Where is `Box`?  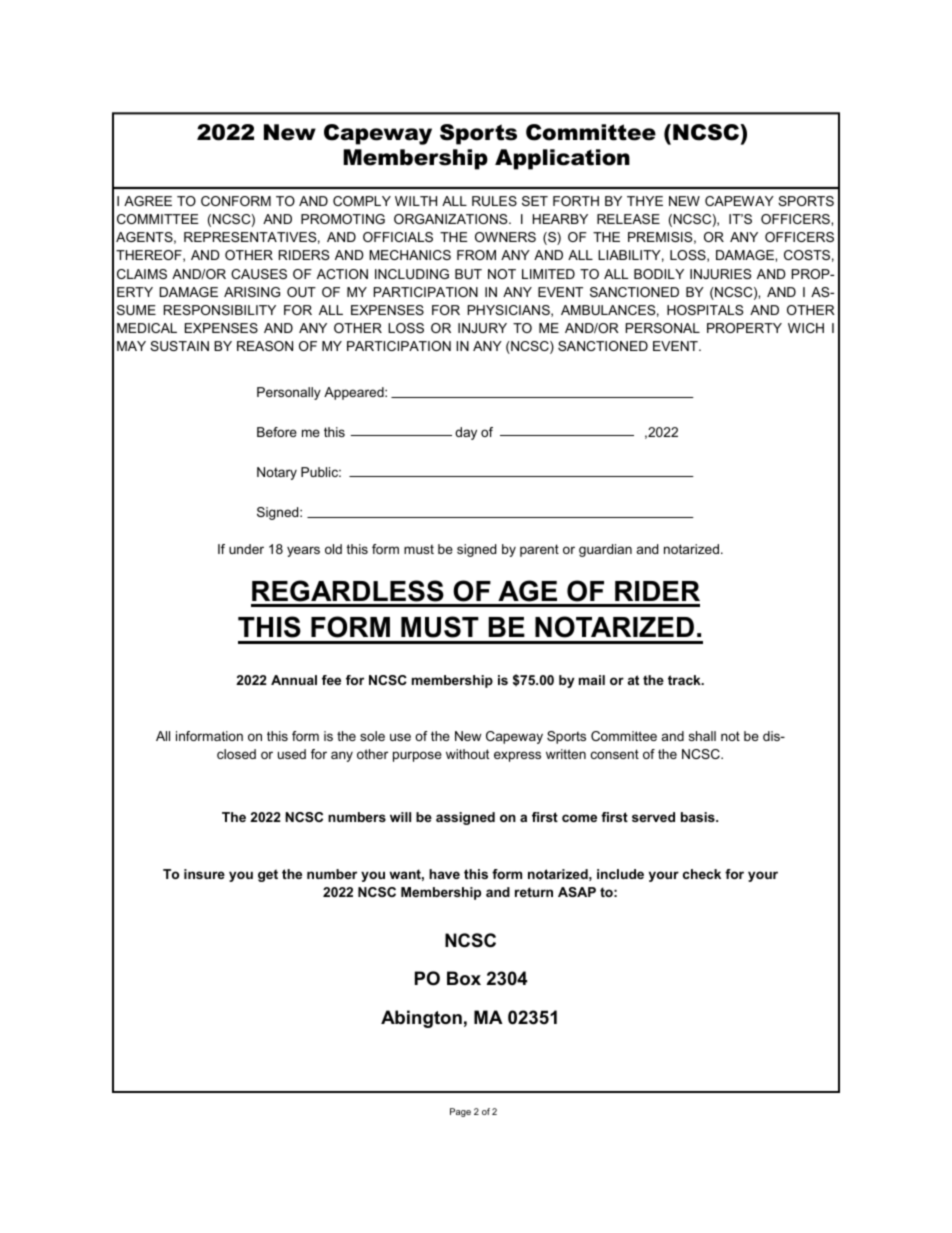
Box is located at coordinates (464, 978).
